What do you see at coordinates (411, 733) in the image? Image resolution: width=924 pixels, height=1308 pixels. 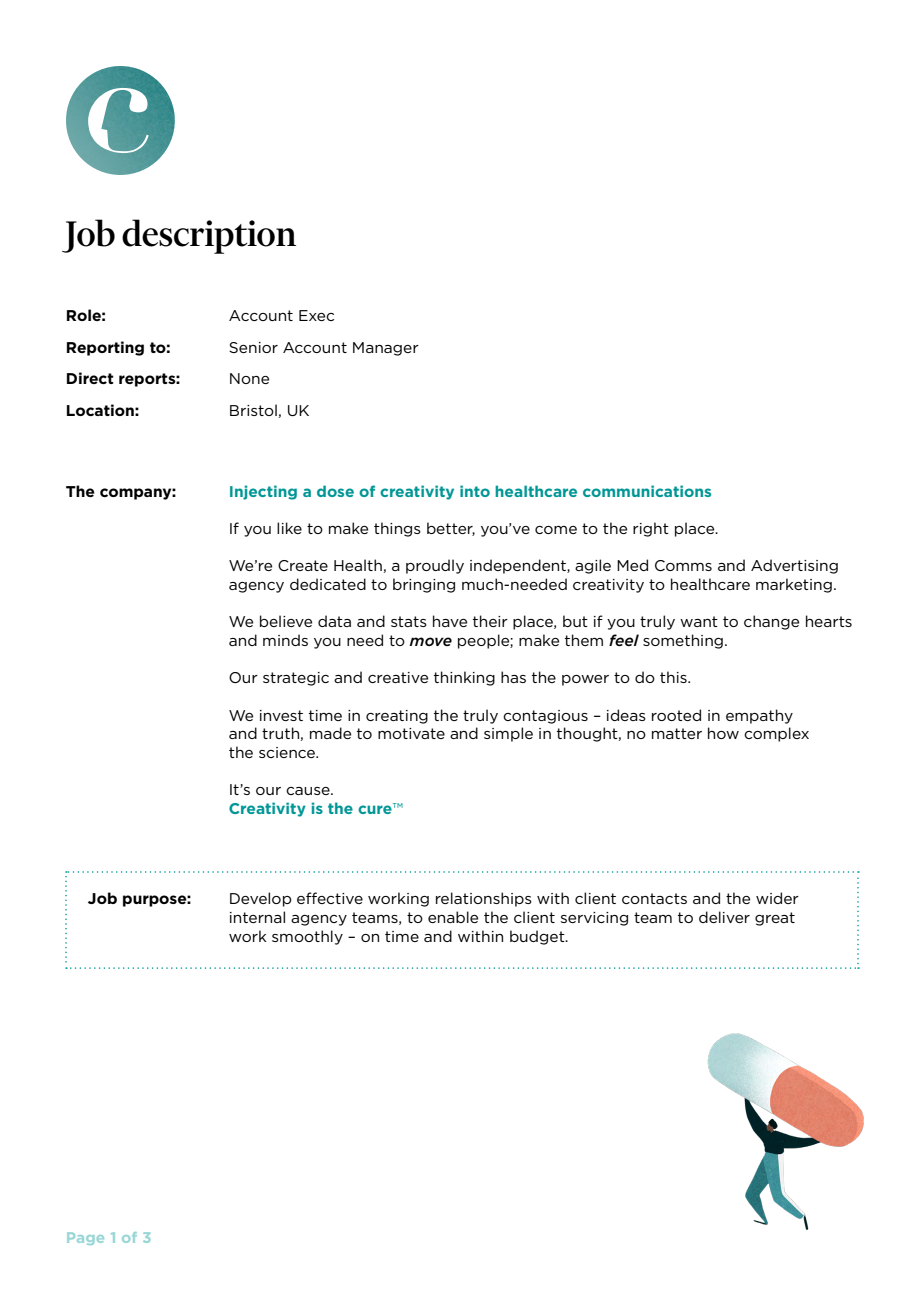 I see `motivate` at bounding box center [411, 733].
